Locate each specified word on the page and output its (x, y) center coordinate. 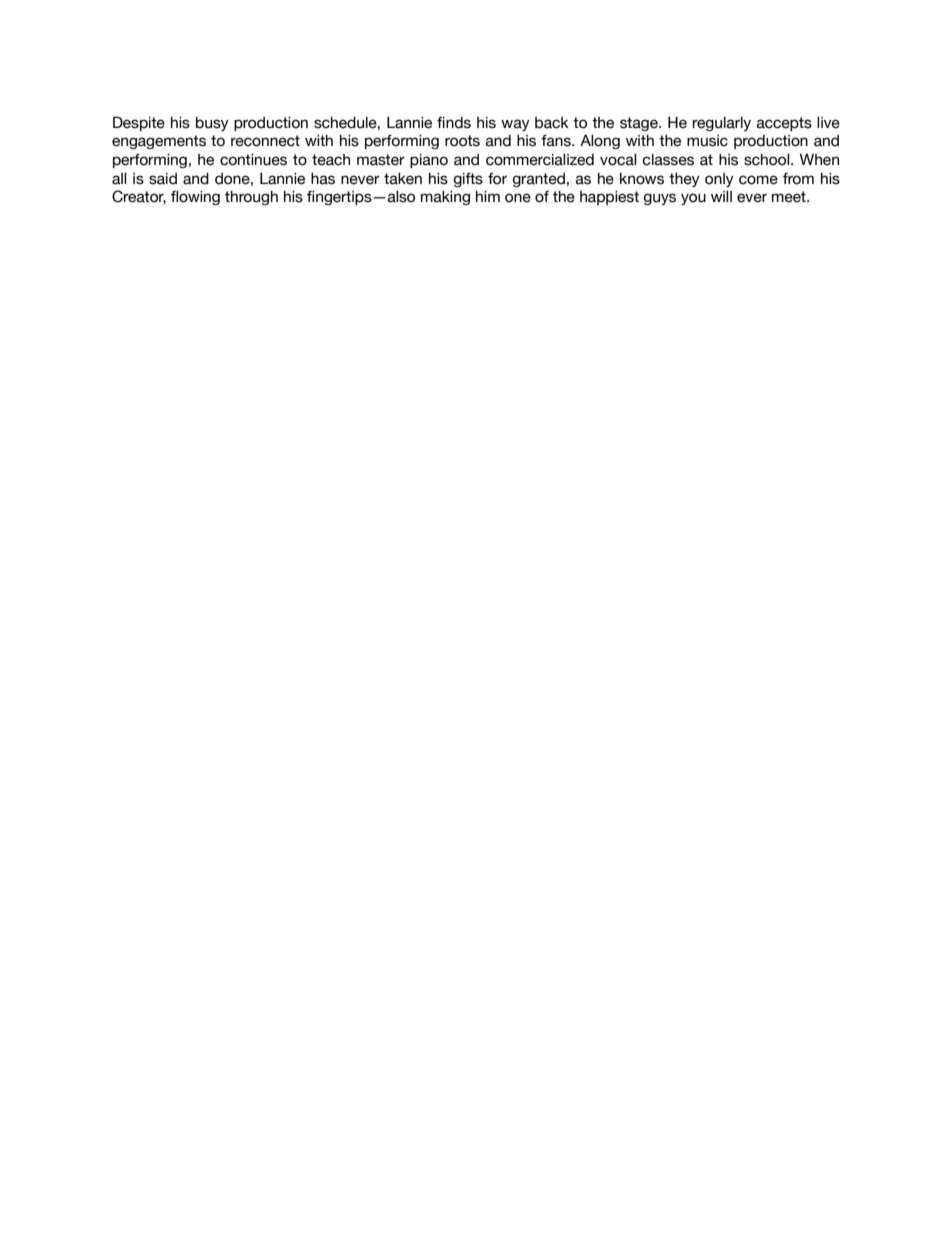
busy (212, 124)
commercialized (540, 160)
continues (253, 160)
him (488, 196)
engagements (159, 142)
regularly (722, 124)
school (768, 160)
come (758, 180)
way (515, 125)
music (707, 141)
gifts (468, 180)
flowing (195, 198)
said (163, 179)
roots (462, 141)
